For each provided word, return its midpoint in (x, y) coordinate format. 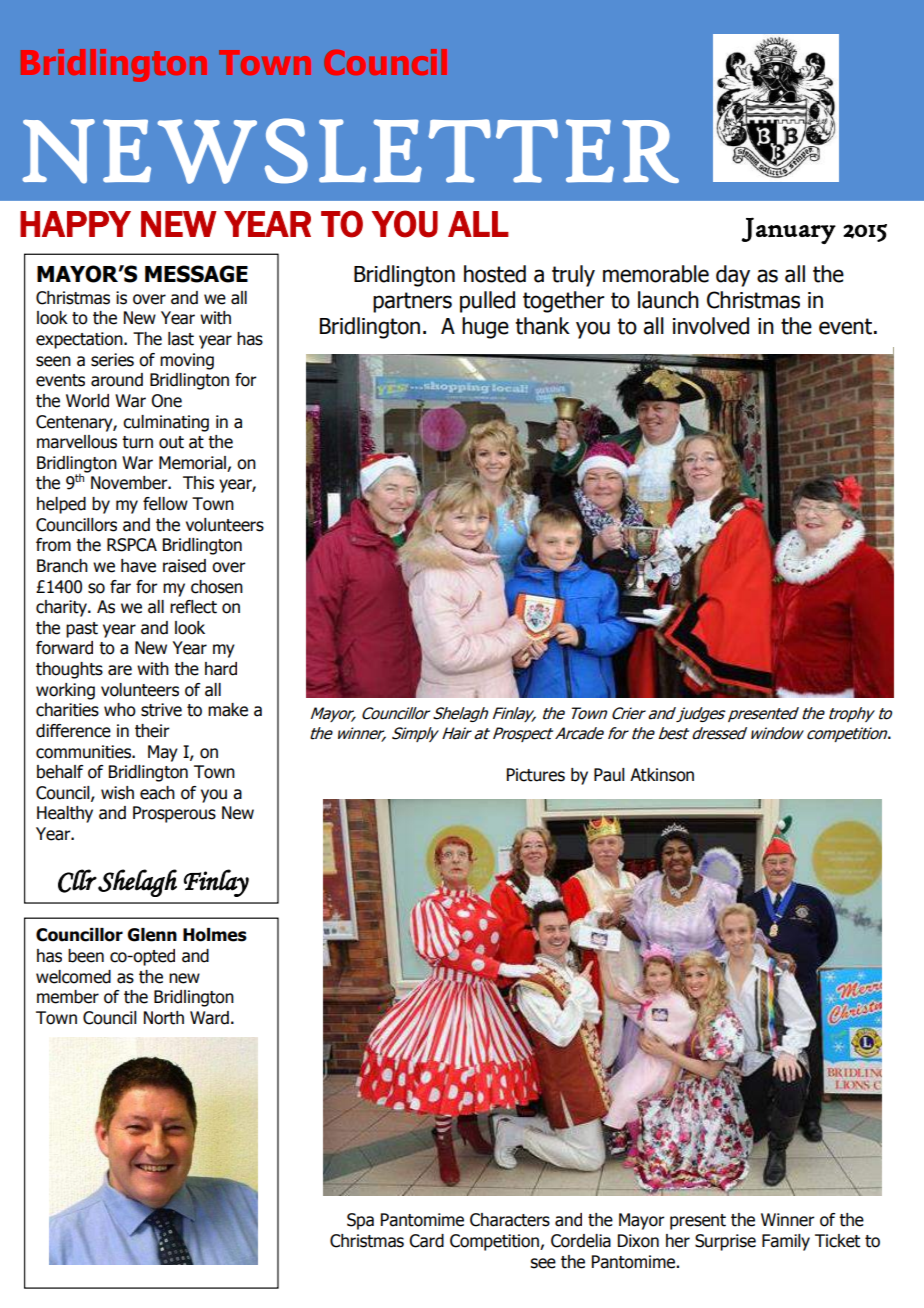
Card (426, 1241)
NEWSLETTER (350, 151)
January (788, 230)
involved (711, 326)
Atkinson (662, 775)
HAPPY (75, 224)
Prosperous (174, 814)
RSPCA (132, 545)
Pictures (536, 775)
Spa (360, 1221)
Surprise (725, 1242)
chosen (217, 587)
